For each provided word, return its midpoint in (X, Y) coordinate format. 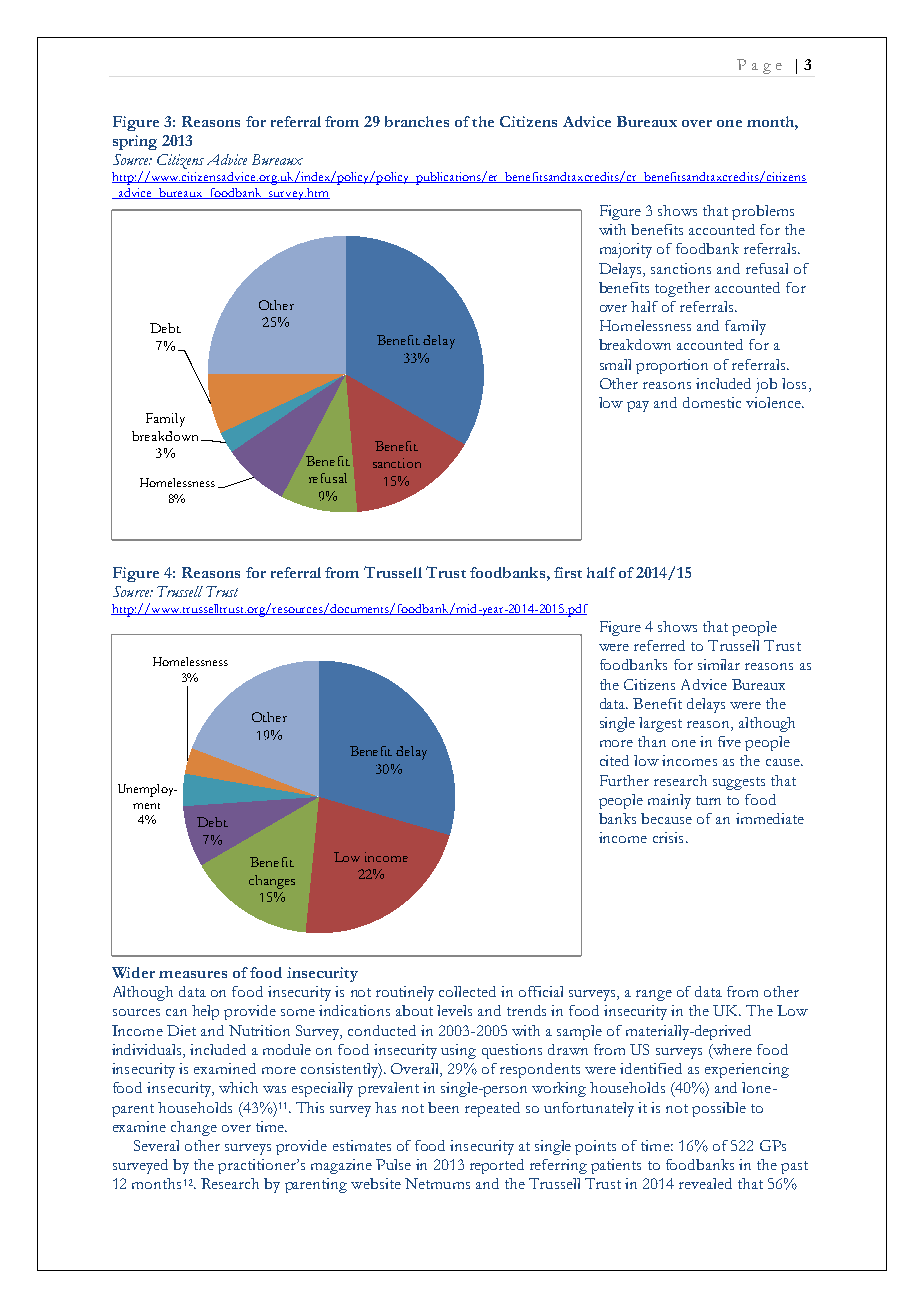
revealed (705, 1183)
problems (763, 212)
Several (156, 1145)
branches (417, 121)
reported (497, 1166)
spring (135, 142)
